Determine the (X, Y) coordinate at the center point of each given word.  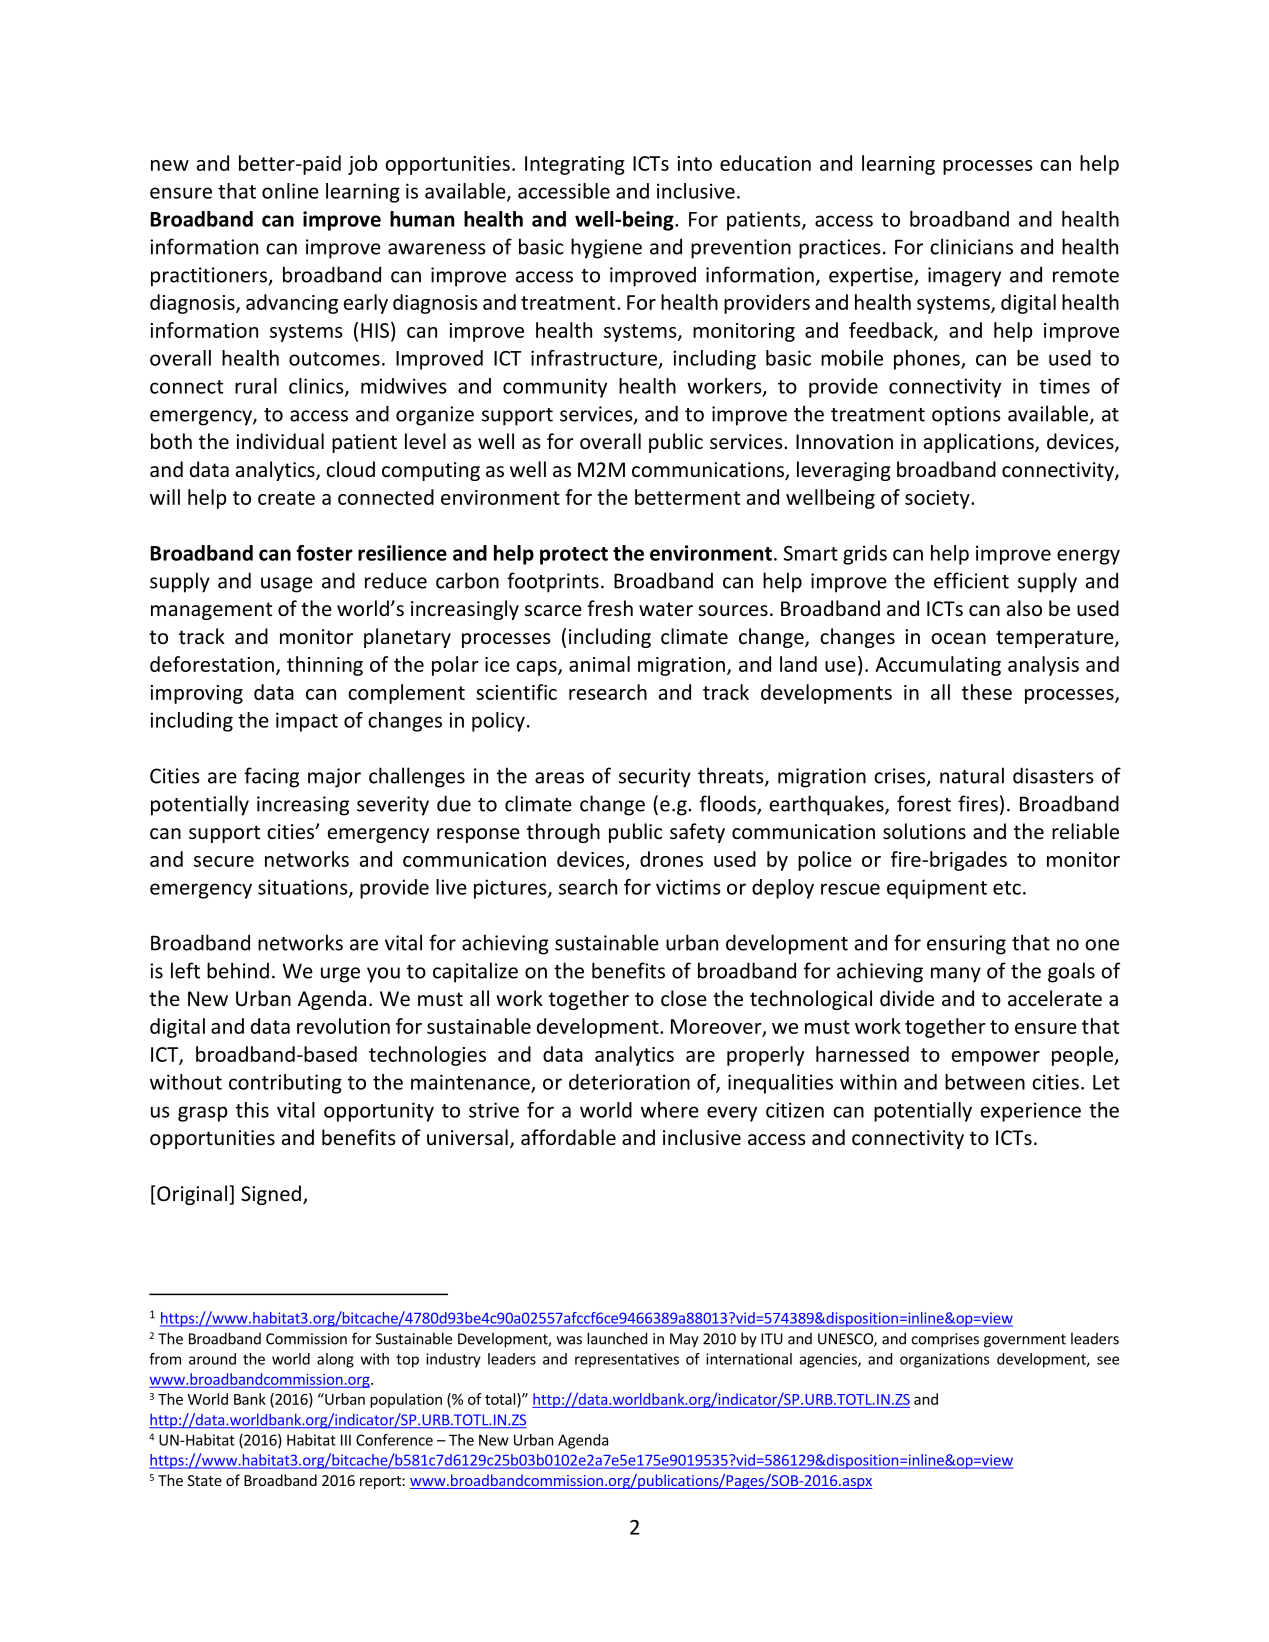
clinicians (971, 246)
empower (996, 1058)
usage (287, 585)
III (346, 1440)
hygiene (606, 248)
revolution (343, 1026)
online (290, 191)
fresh (610, 608)
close (684, 998)
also (1024, 608)
